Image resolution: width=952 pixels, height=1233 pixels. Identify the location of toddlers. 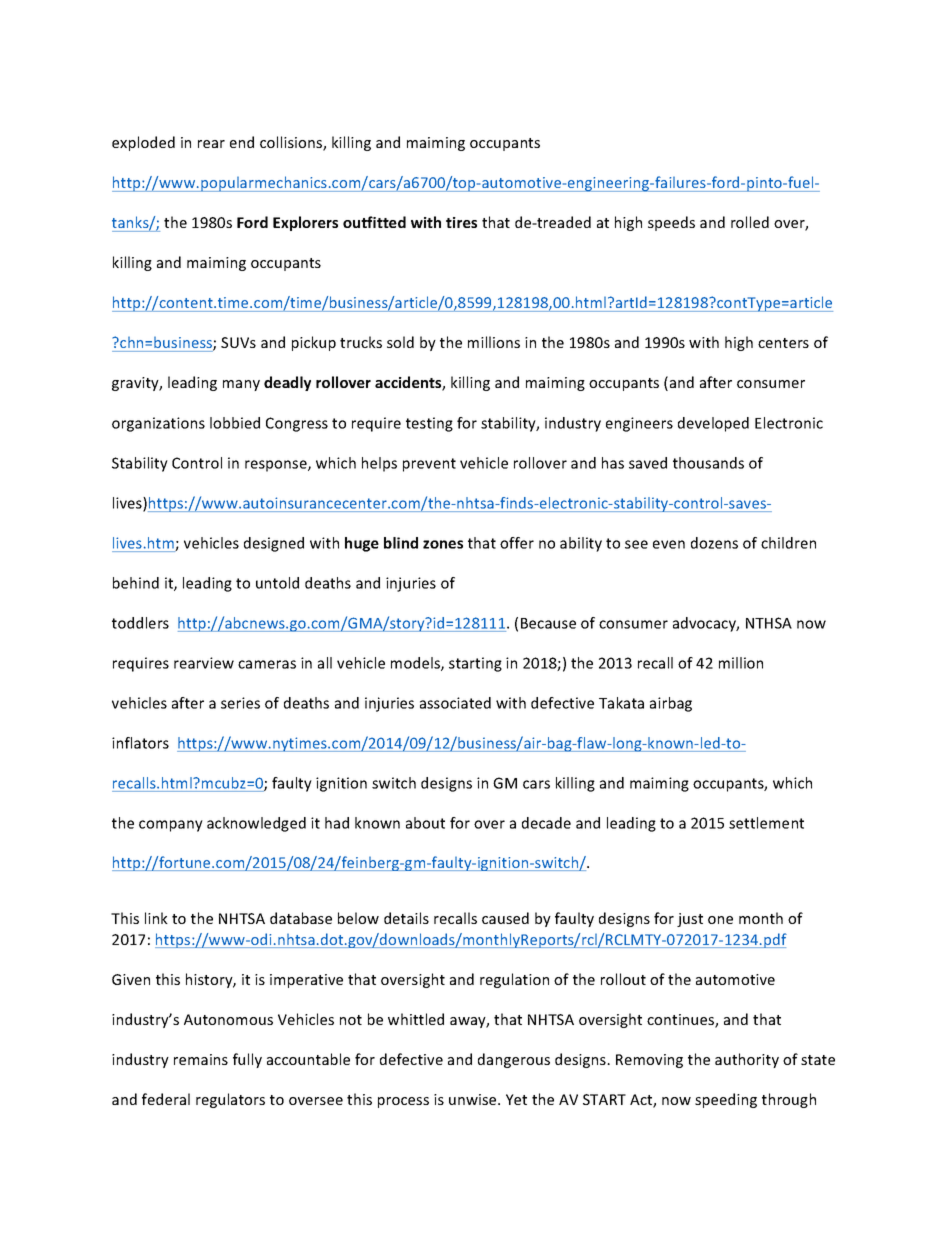
(140, 623).
